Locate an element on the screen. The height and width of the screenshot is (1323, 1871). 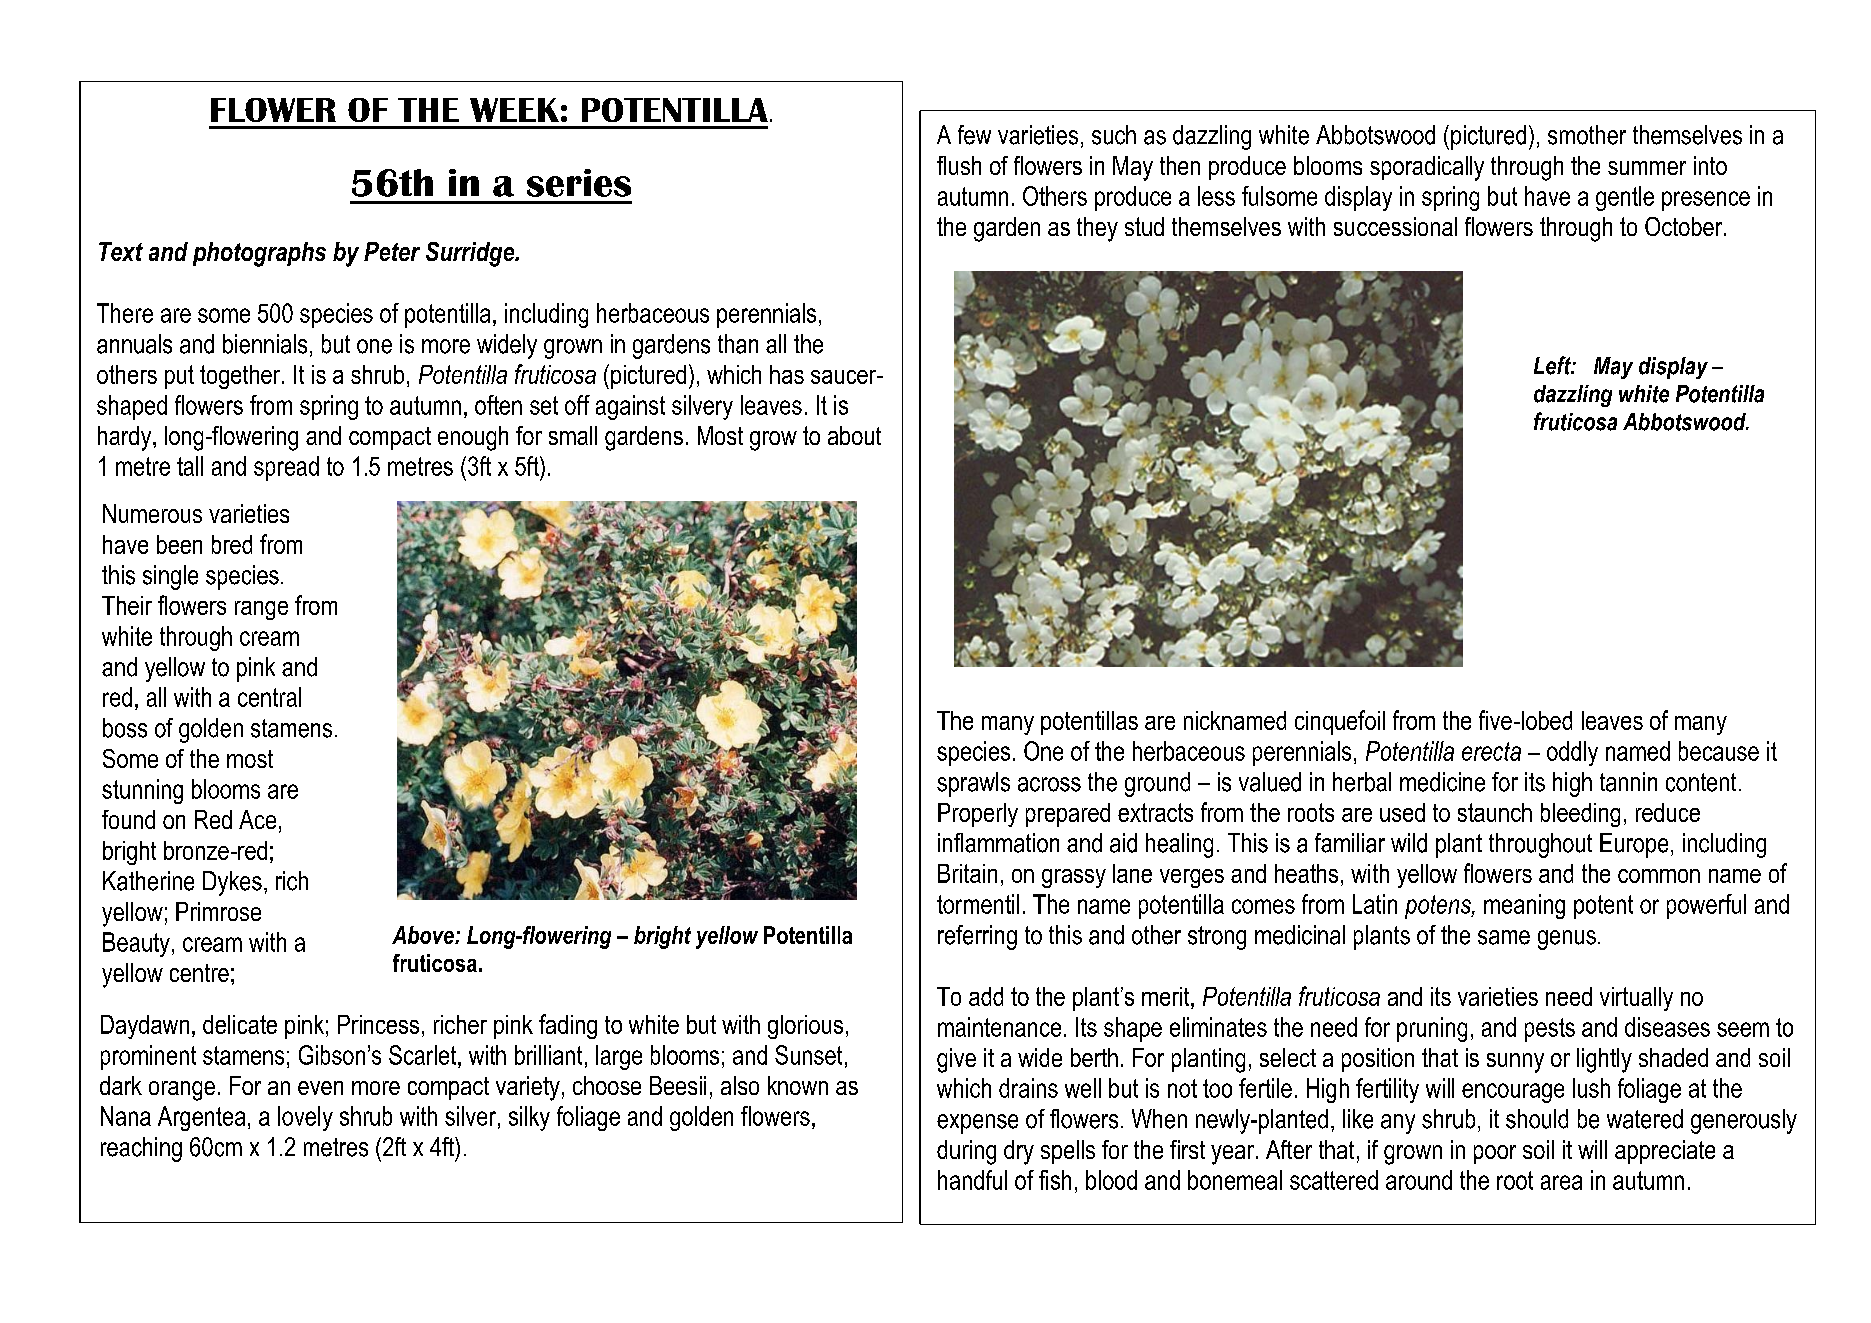
central is located at coordinates (269, 697).
